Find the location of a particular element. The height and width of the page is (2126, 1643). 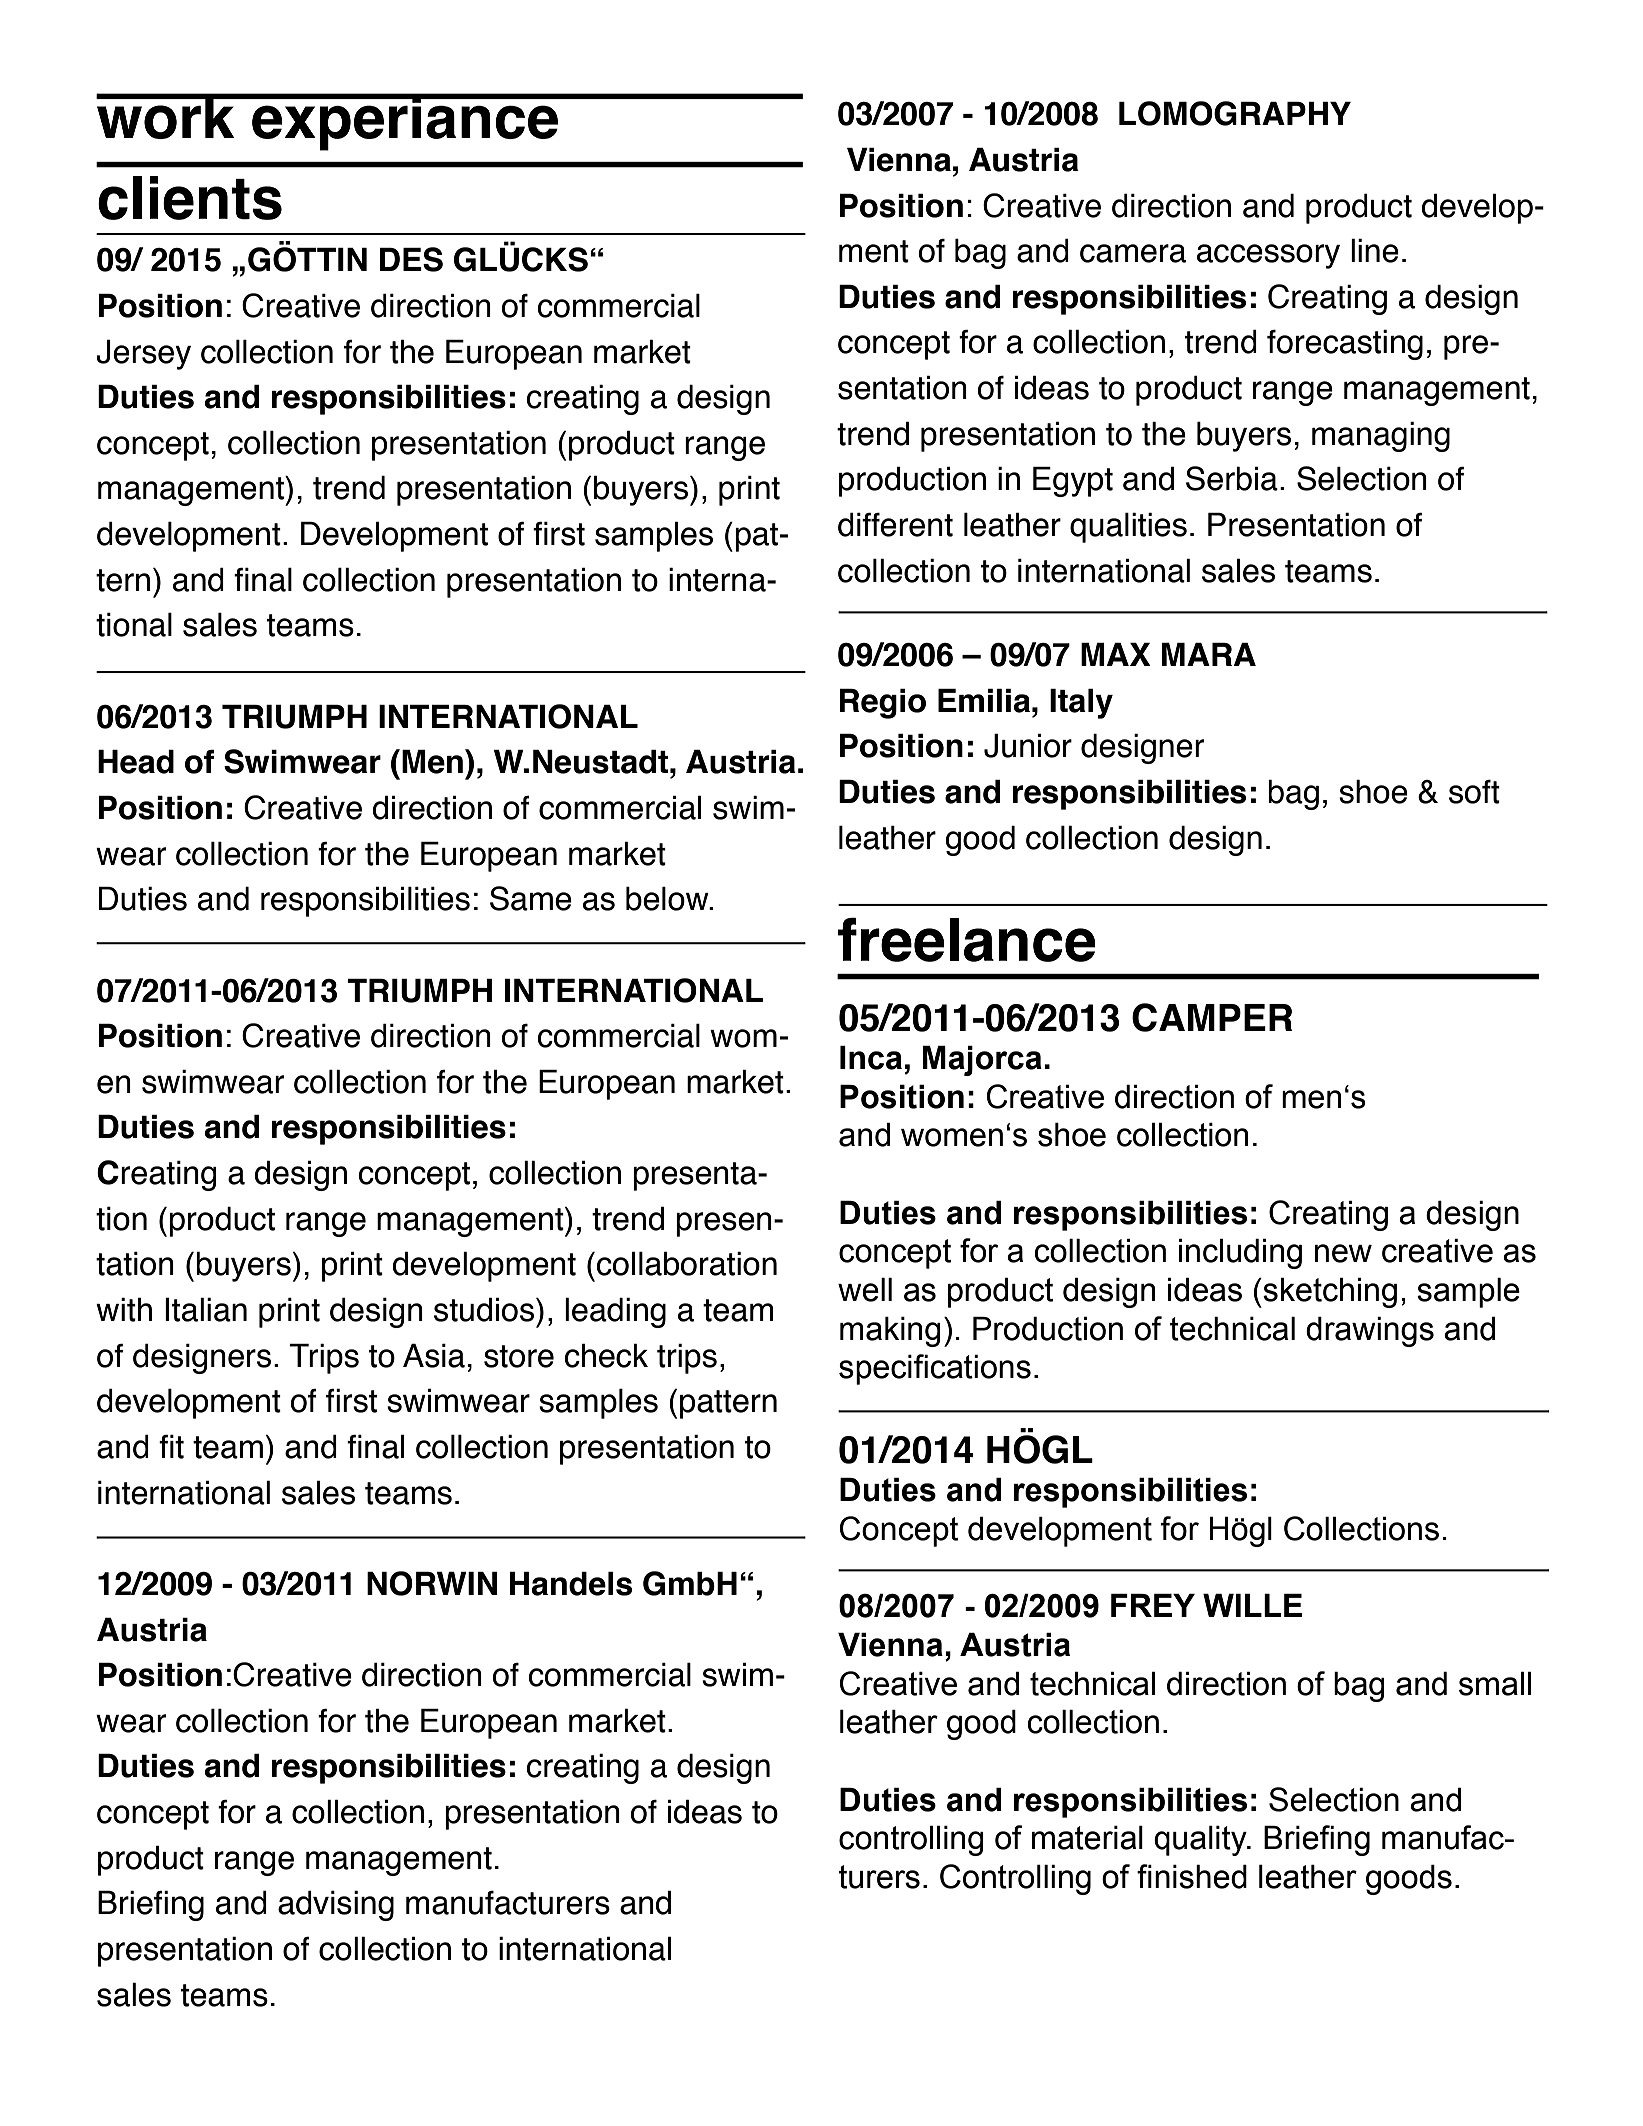

Inca is located at coordinates (871, 1058).
